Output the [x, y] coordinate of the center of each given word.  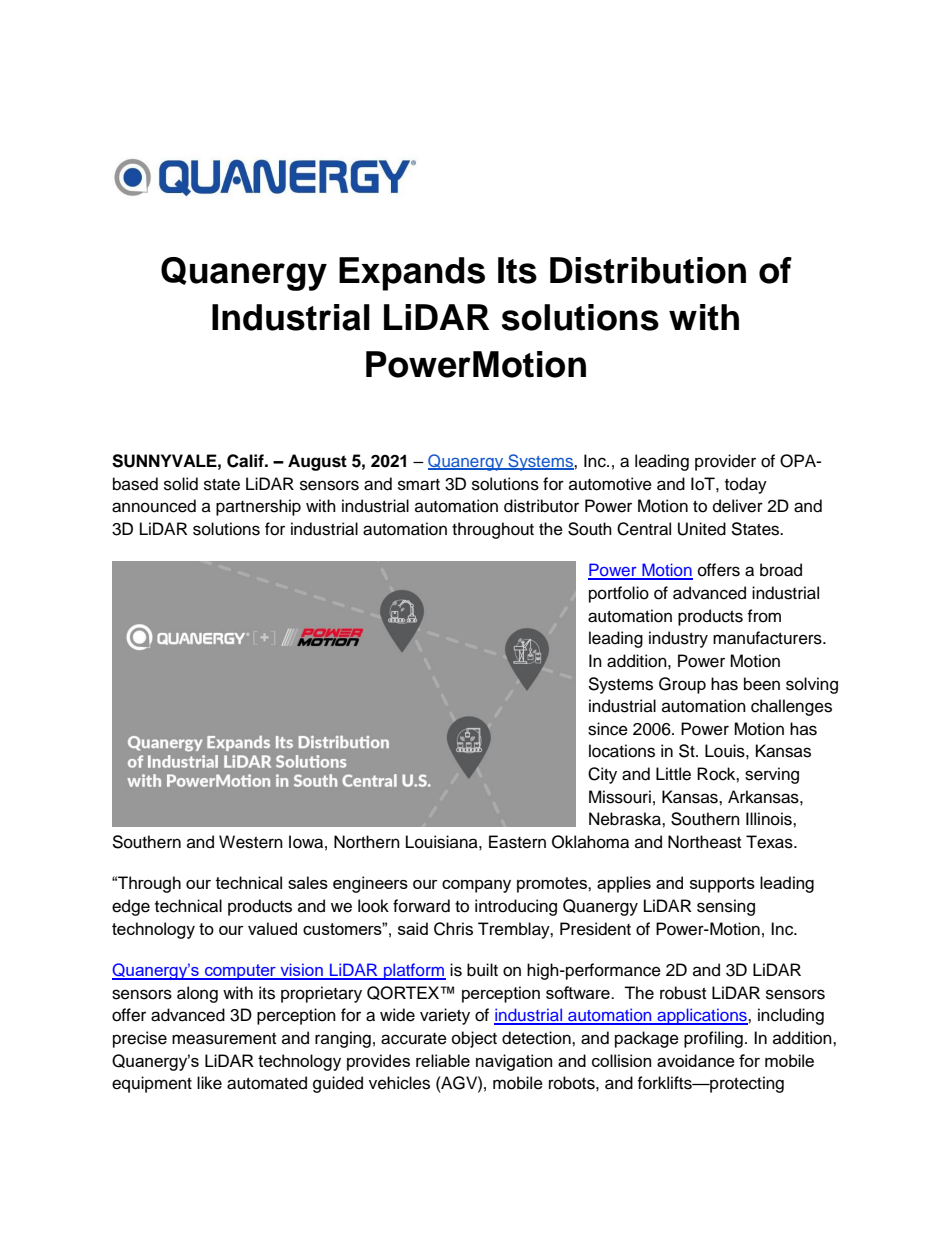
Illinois [770, 819]
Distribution [648, 270]
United [702, 529]
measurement [224, 1039]
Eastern [517, 842]
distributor [541, 506]
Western [251, 842]
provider [725, 462]
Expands [412, 274]
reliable [443, 1060]
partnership [258, 507]
